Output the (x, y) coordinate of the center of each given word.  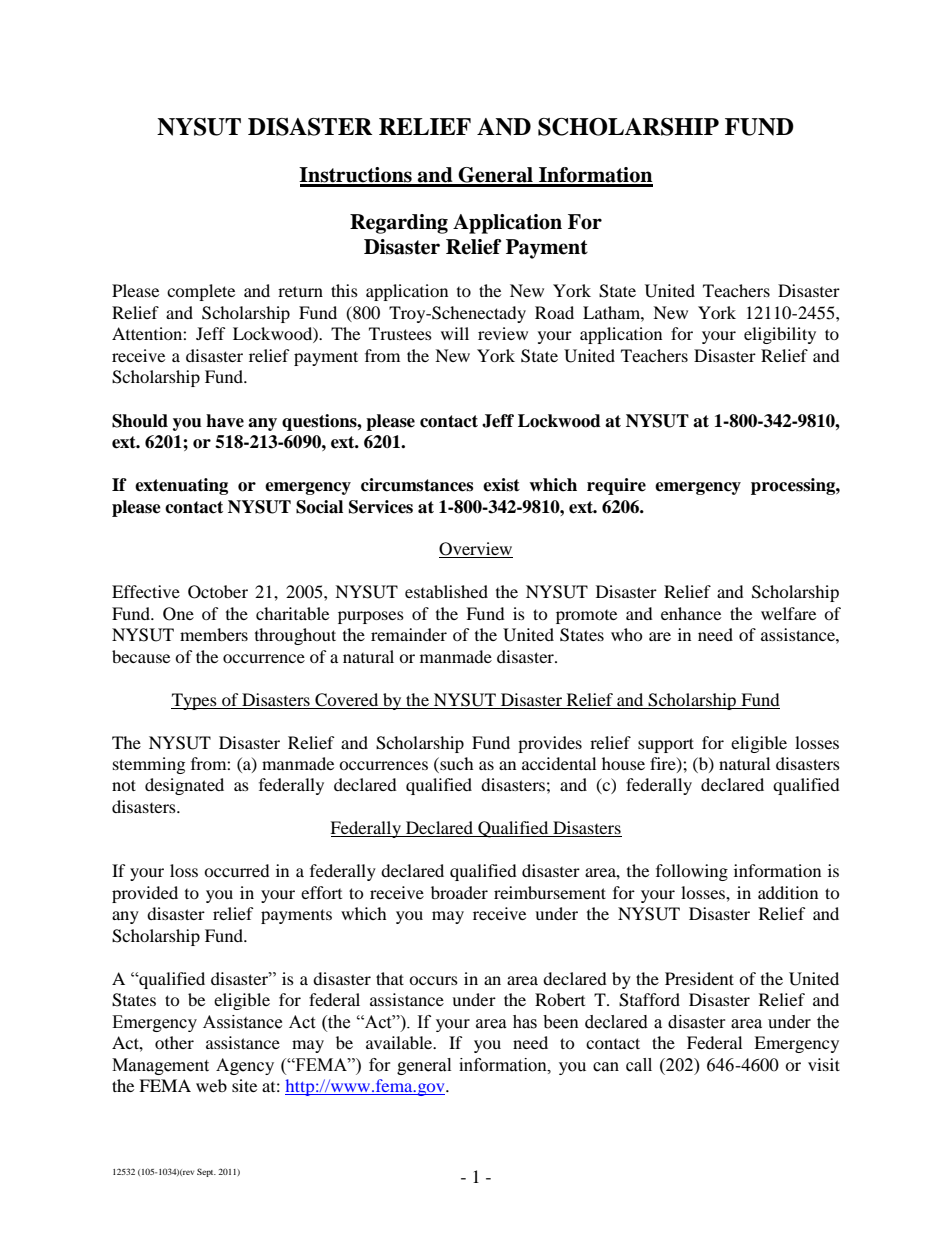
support (666, 745)
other (174, 1042)
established (446, 591)
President (699, 978)
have (225, 421)
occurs (433, 980)
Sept (206, 1172)
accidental (559, 763)
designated (184, 786)
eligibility (780, 335)
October (218, 592)
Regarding (399, 224)
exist (501, 485)
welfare (788, 613)
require (616, 486)
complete (201, 292)
